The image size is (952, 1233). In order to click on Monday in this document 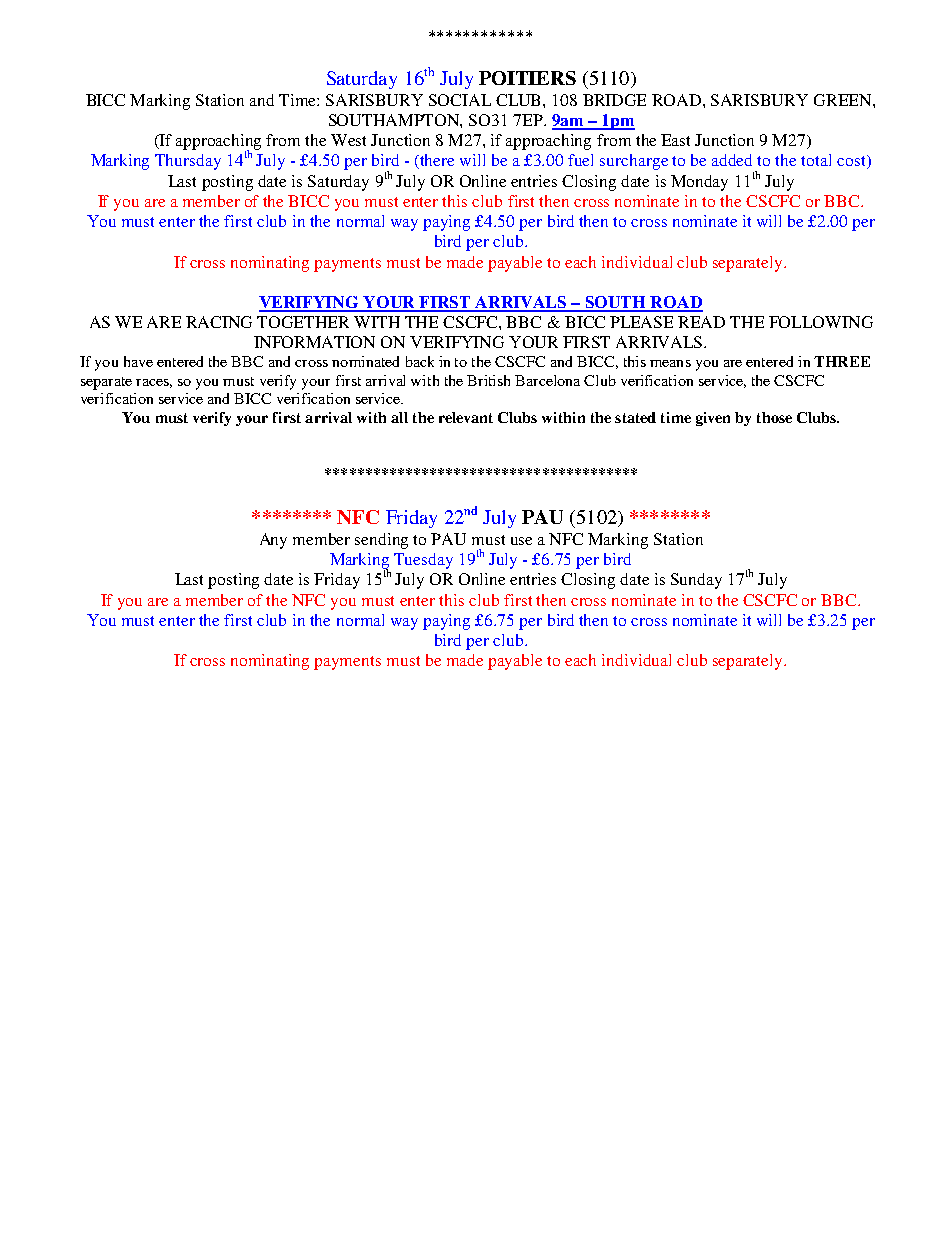, I will do `click(699, 183)`.
